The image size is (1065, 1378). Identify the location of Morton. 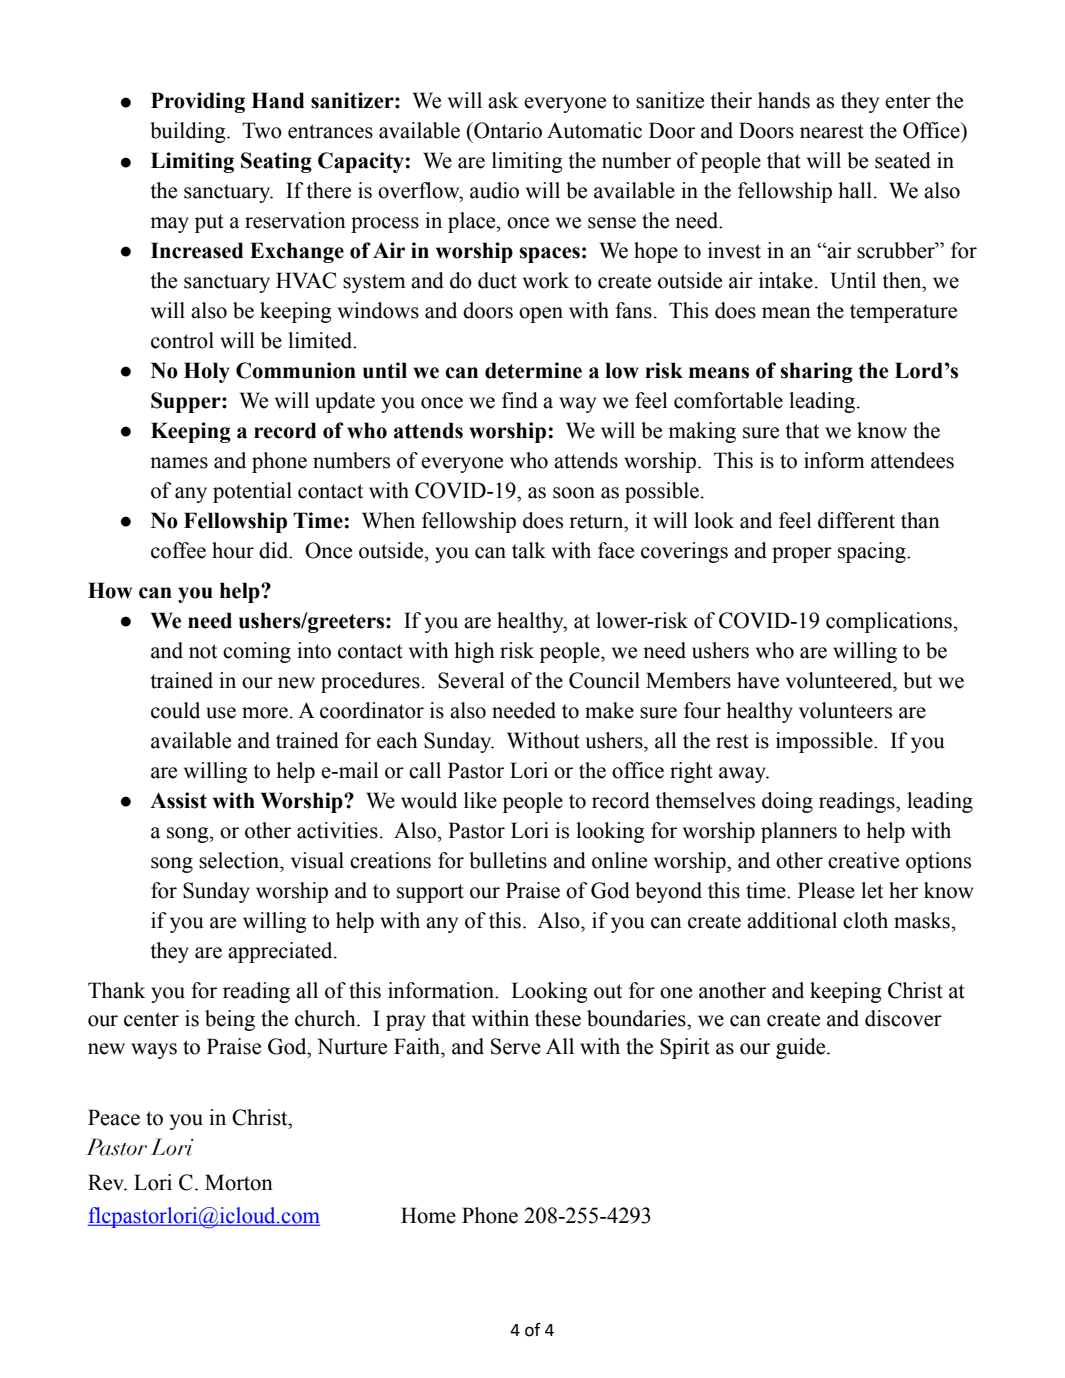
(239, 1182).
